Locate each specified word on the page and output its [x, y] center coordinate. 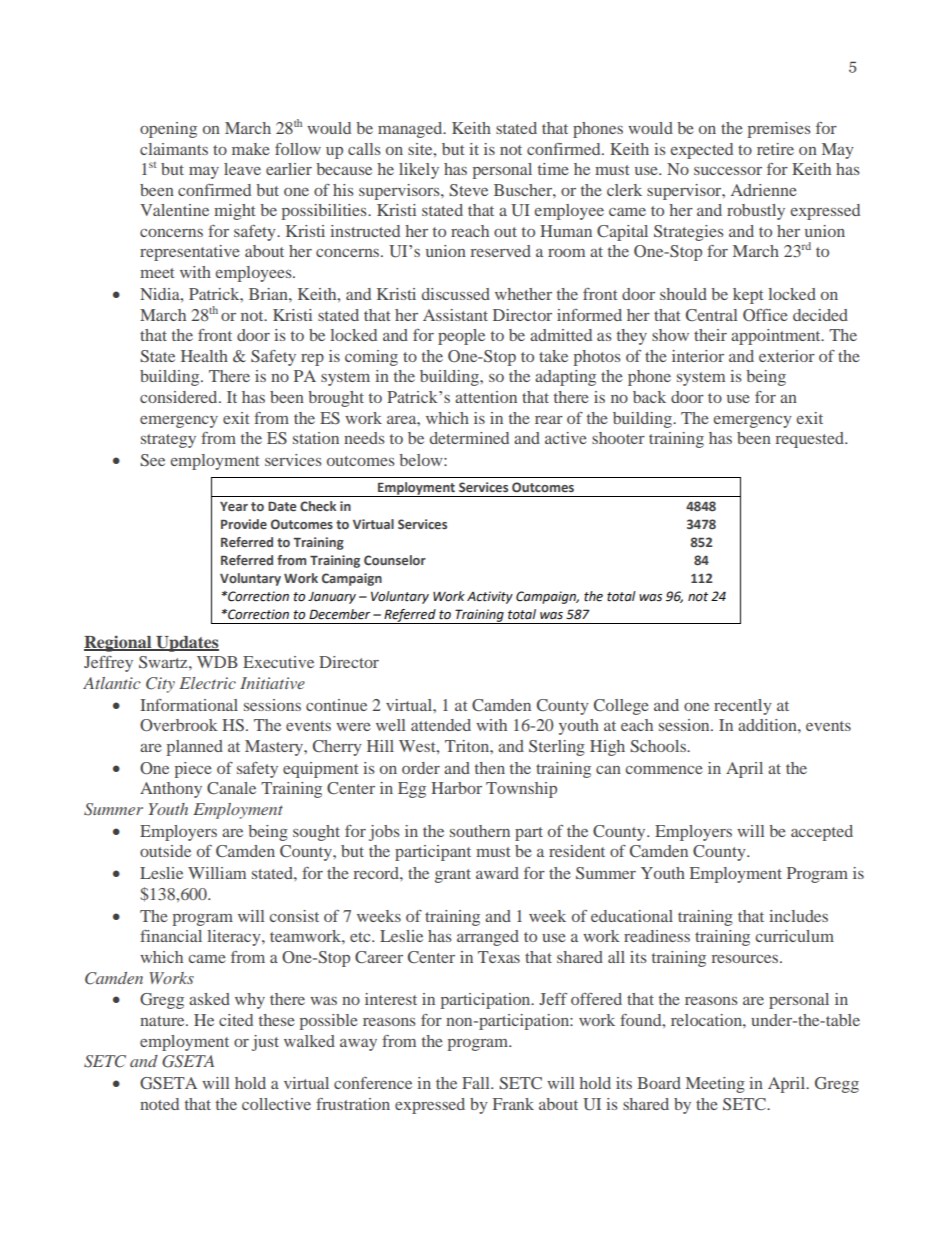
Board [659, 1083]
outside [165, 851]
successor [728, 171]
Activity [490, 597]
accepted [822, 833]
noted [159, 1104]
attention [486, 397]
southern [480, 831]
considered [180, 397]
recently [743, 707]
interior [698, 356]
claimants [174, 149]
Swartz [164, 662]
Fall [477, 1083]
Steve [468, 190]
